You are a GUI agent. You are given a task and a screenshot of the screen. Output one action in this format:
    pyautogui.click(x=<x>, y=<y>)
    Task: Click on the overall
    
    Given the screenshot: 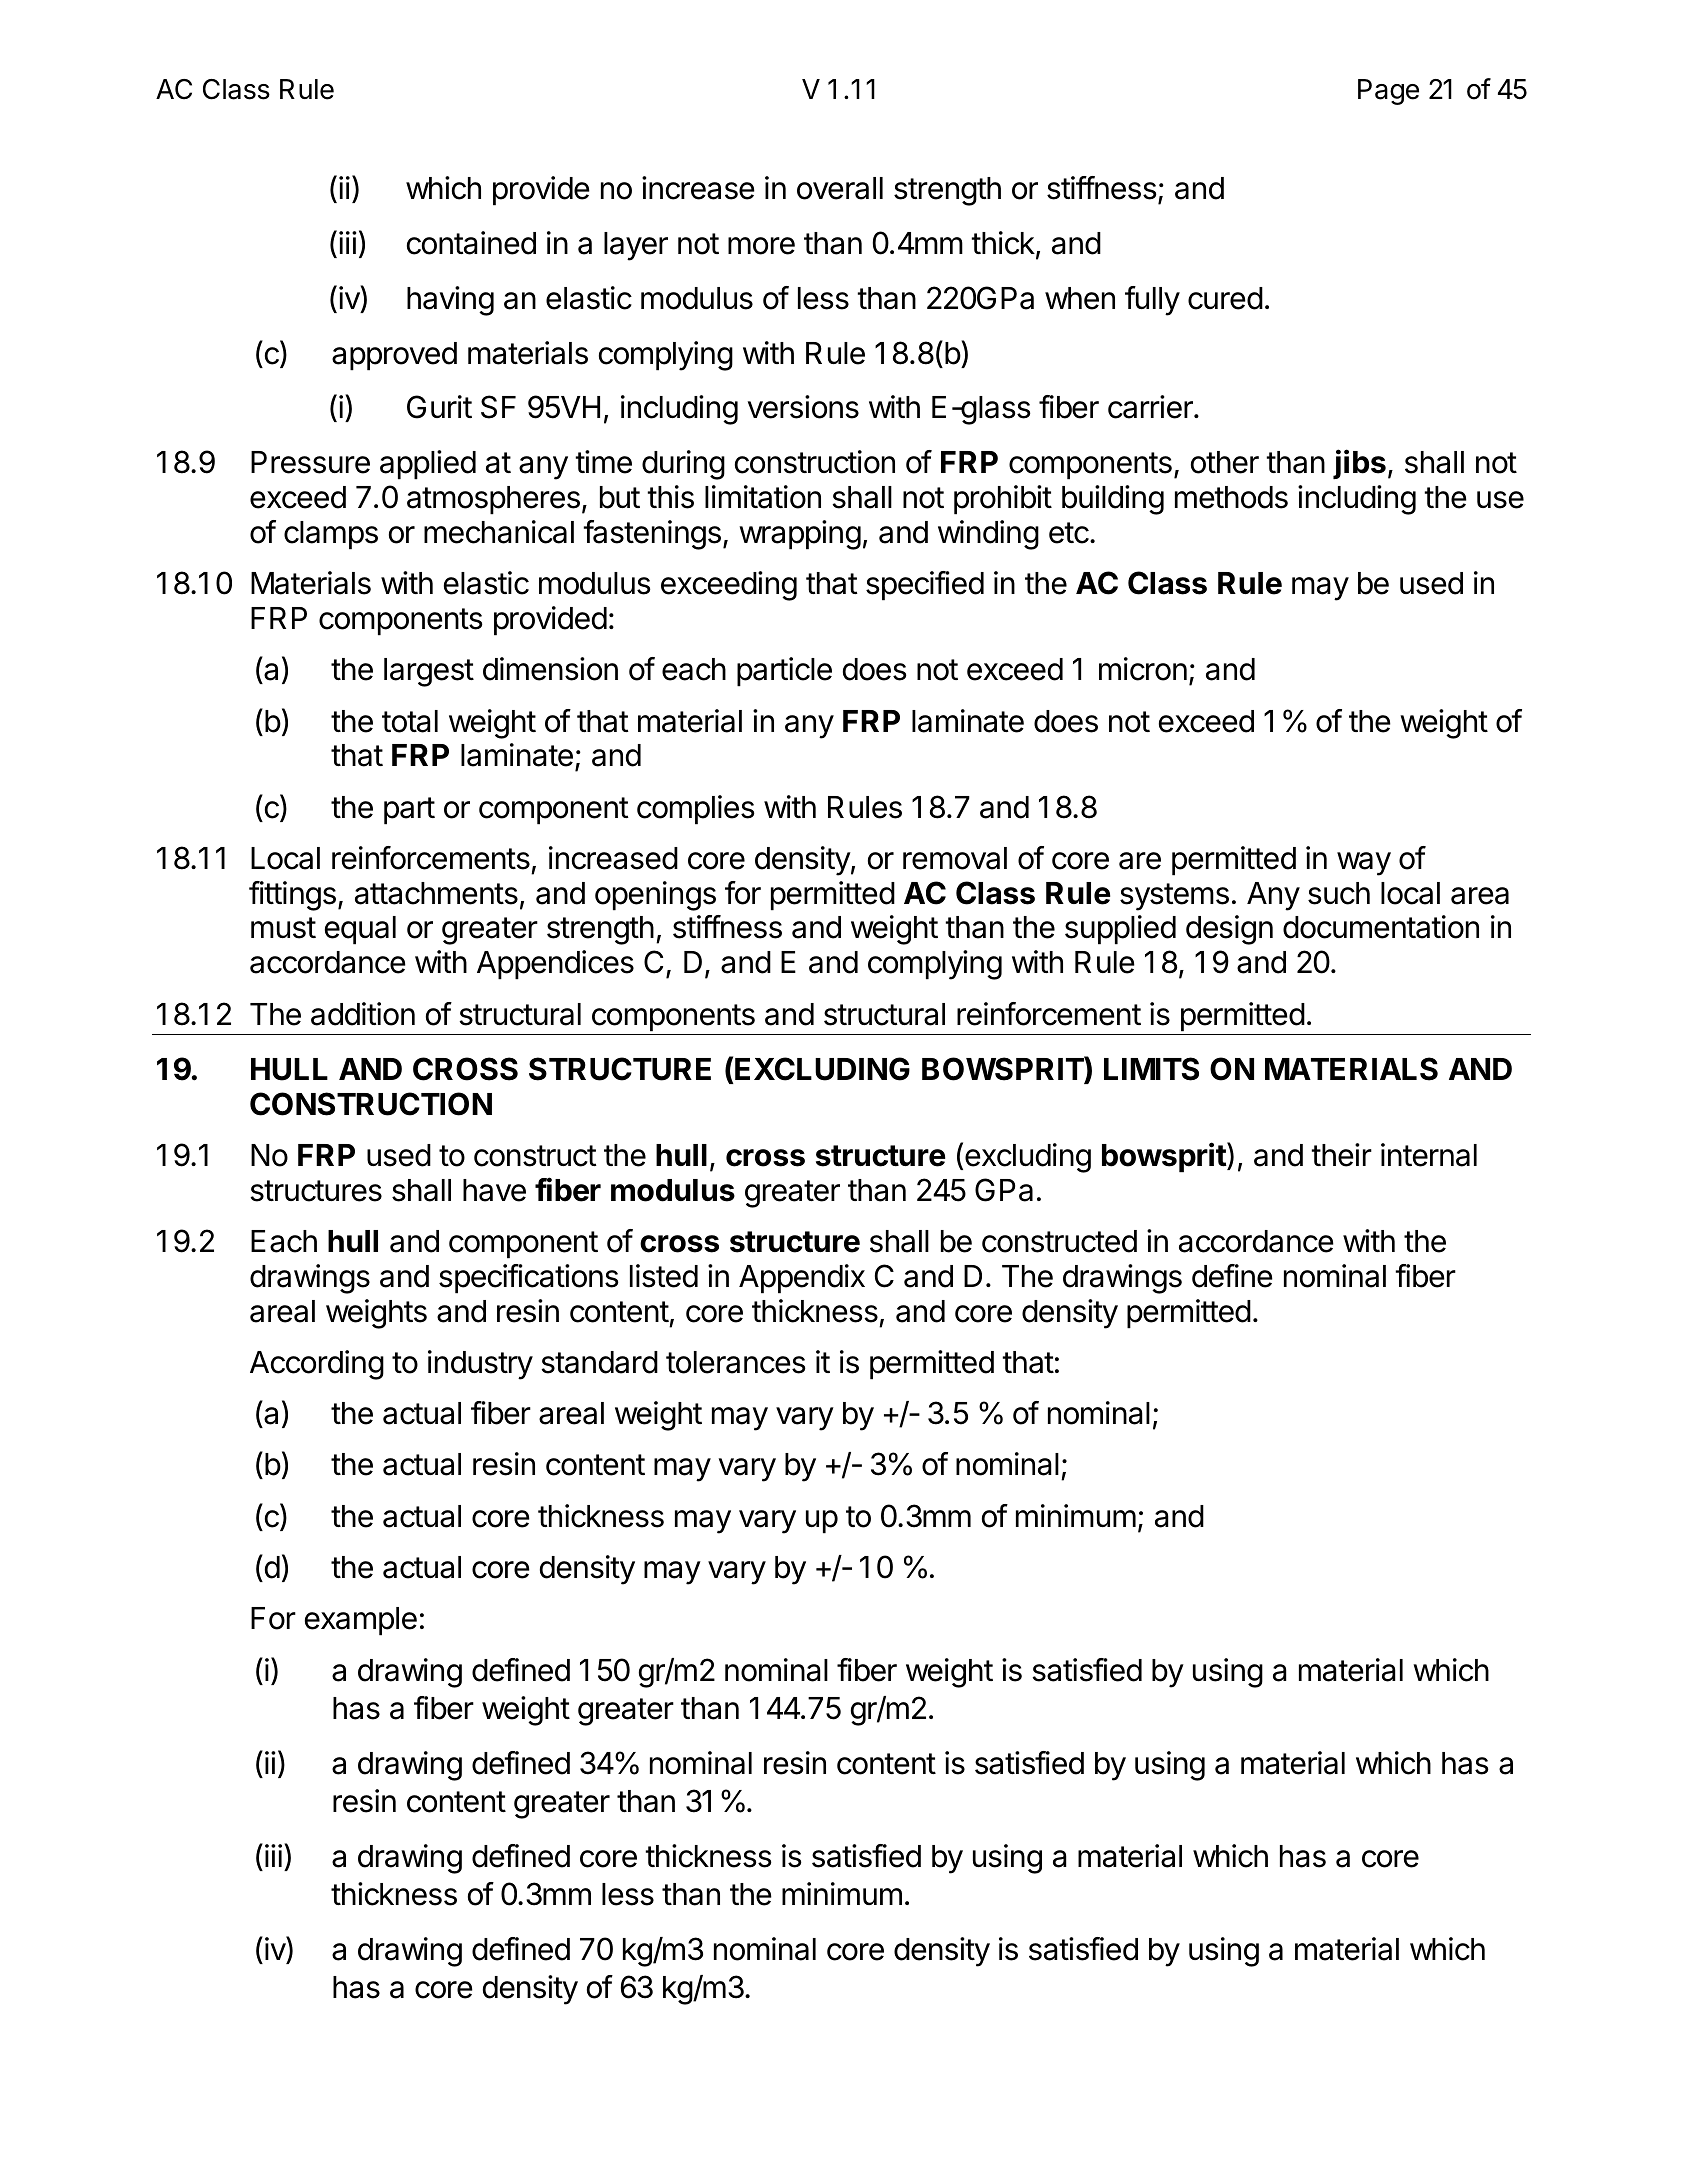 What is the action you would take?
    pyautogui.click(x=840, y=188)
